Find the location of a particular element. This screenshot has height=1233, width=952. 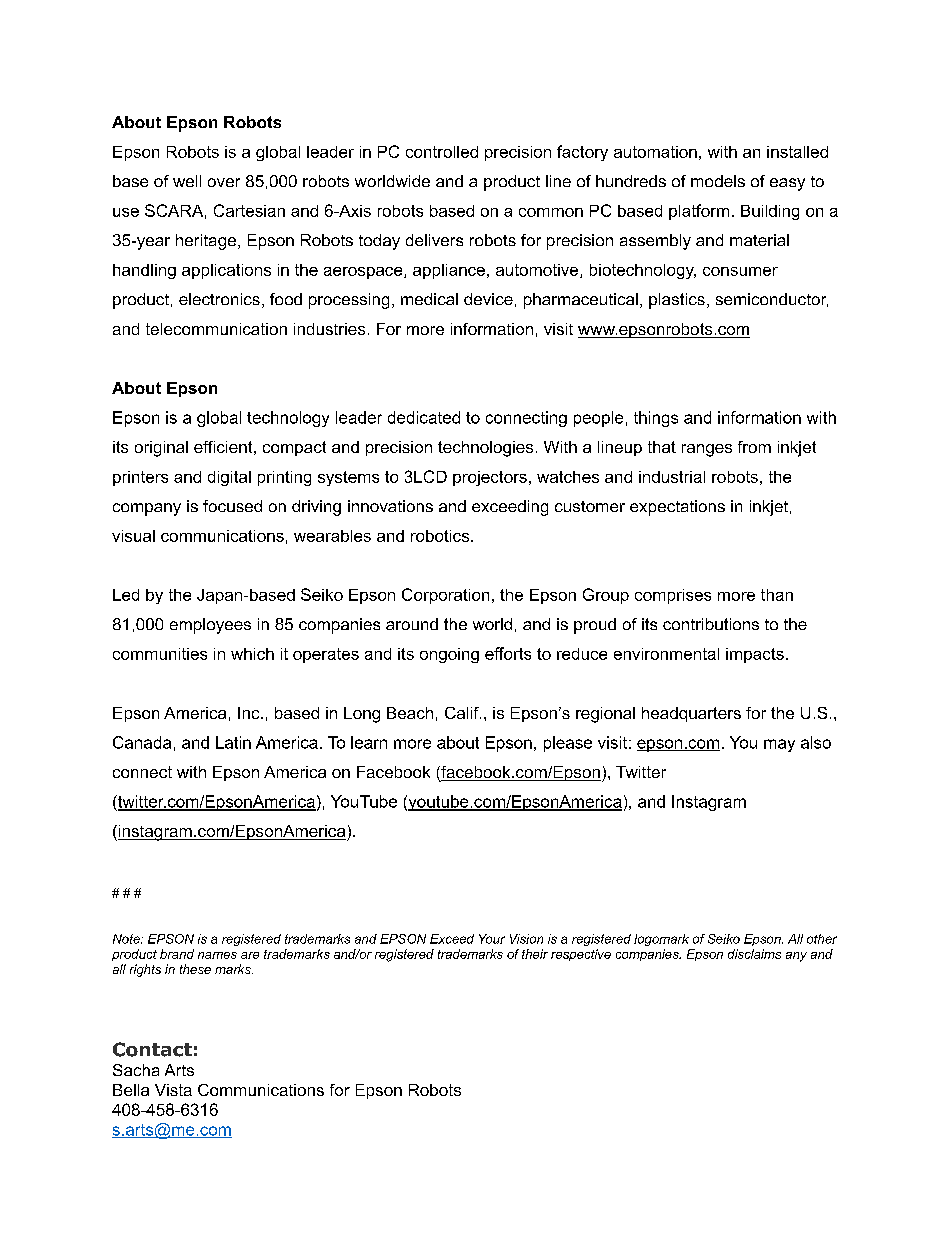

technologies is located at coordinates (485, 449).
